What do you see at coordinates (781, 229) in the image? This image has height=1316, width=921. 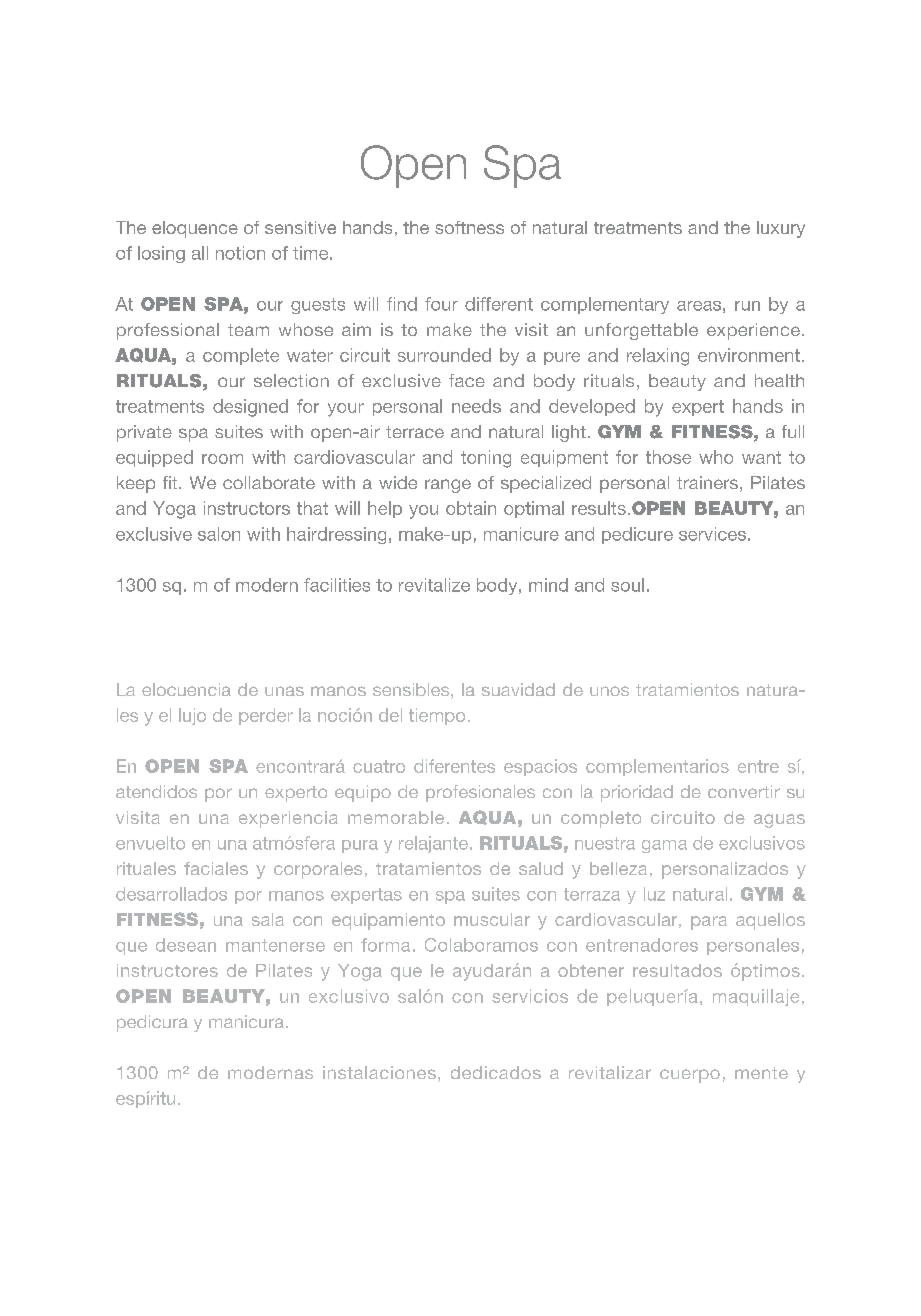 I see `luxury` at bounding box center [781, 229].
